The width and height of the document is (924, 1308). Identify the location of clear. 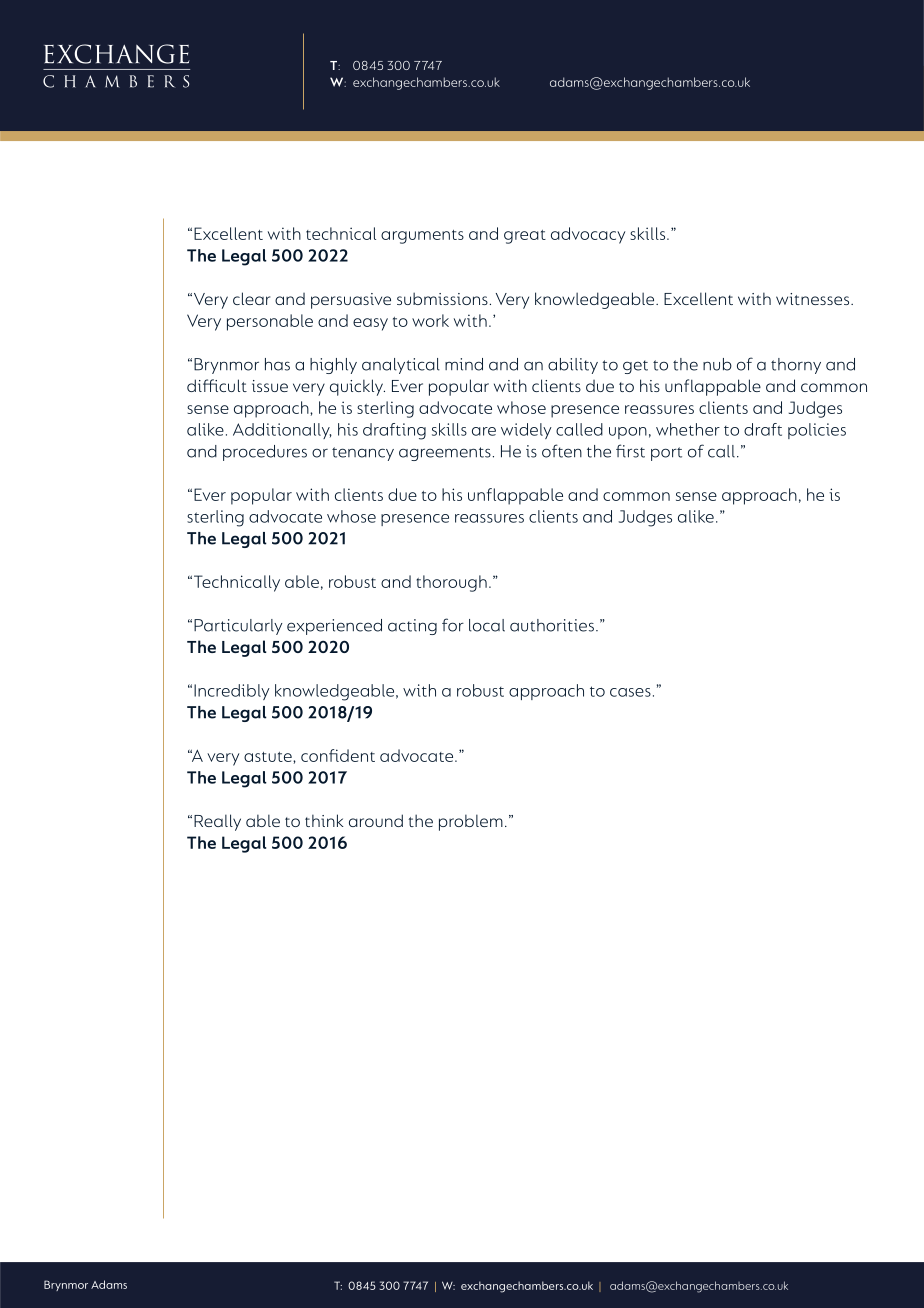
(251, 298).
